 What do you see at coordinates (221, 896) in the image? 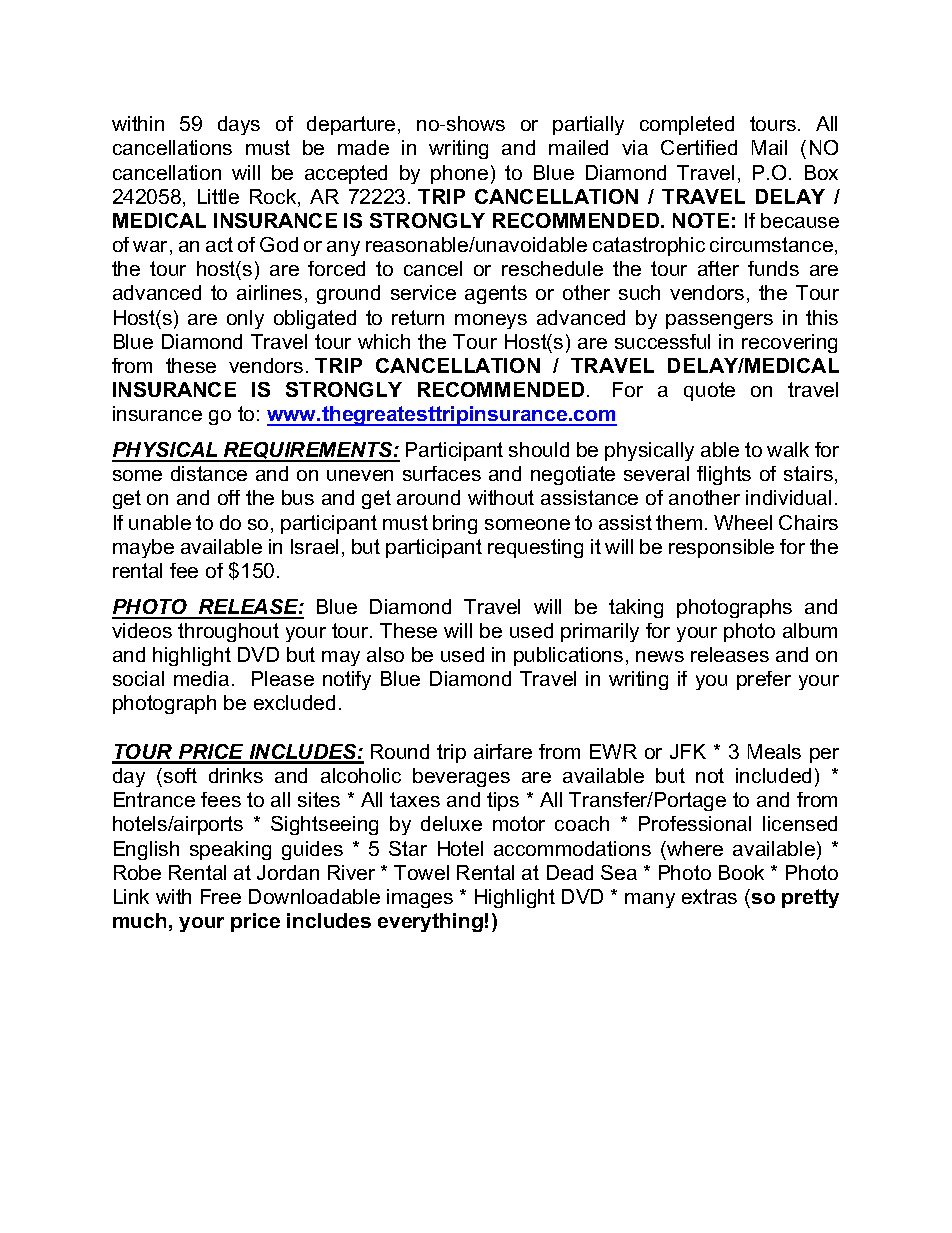
I see `Free` at bounding box center [221, 896].
